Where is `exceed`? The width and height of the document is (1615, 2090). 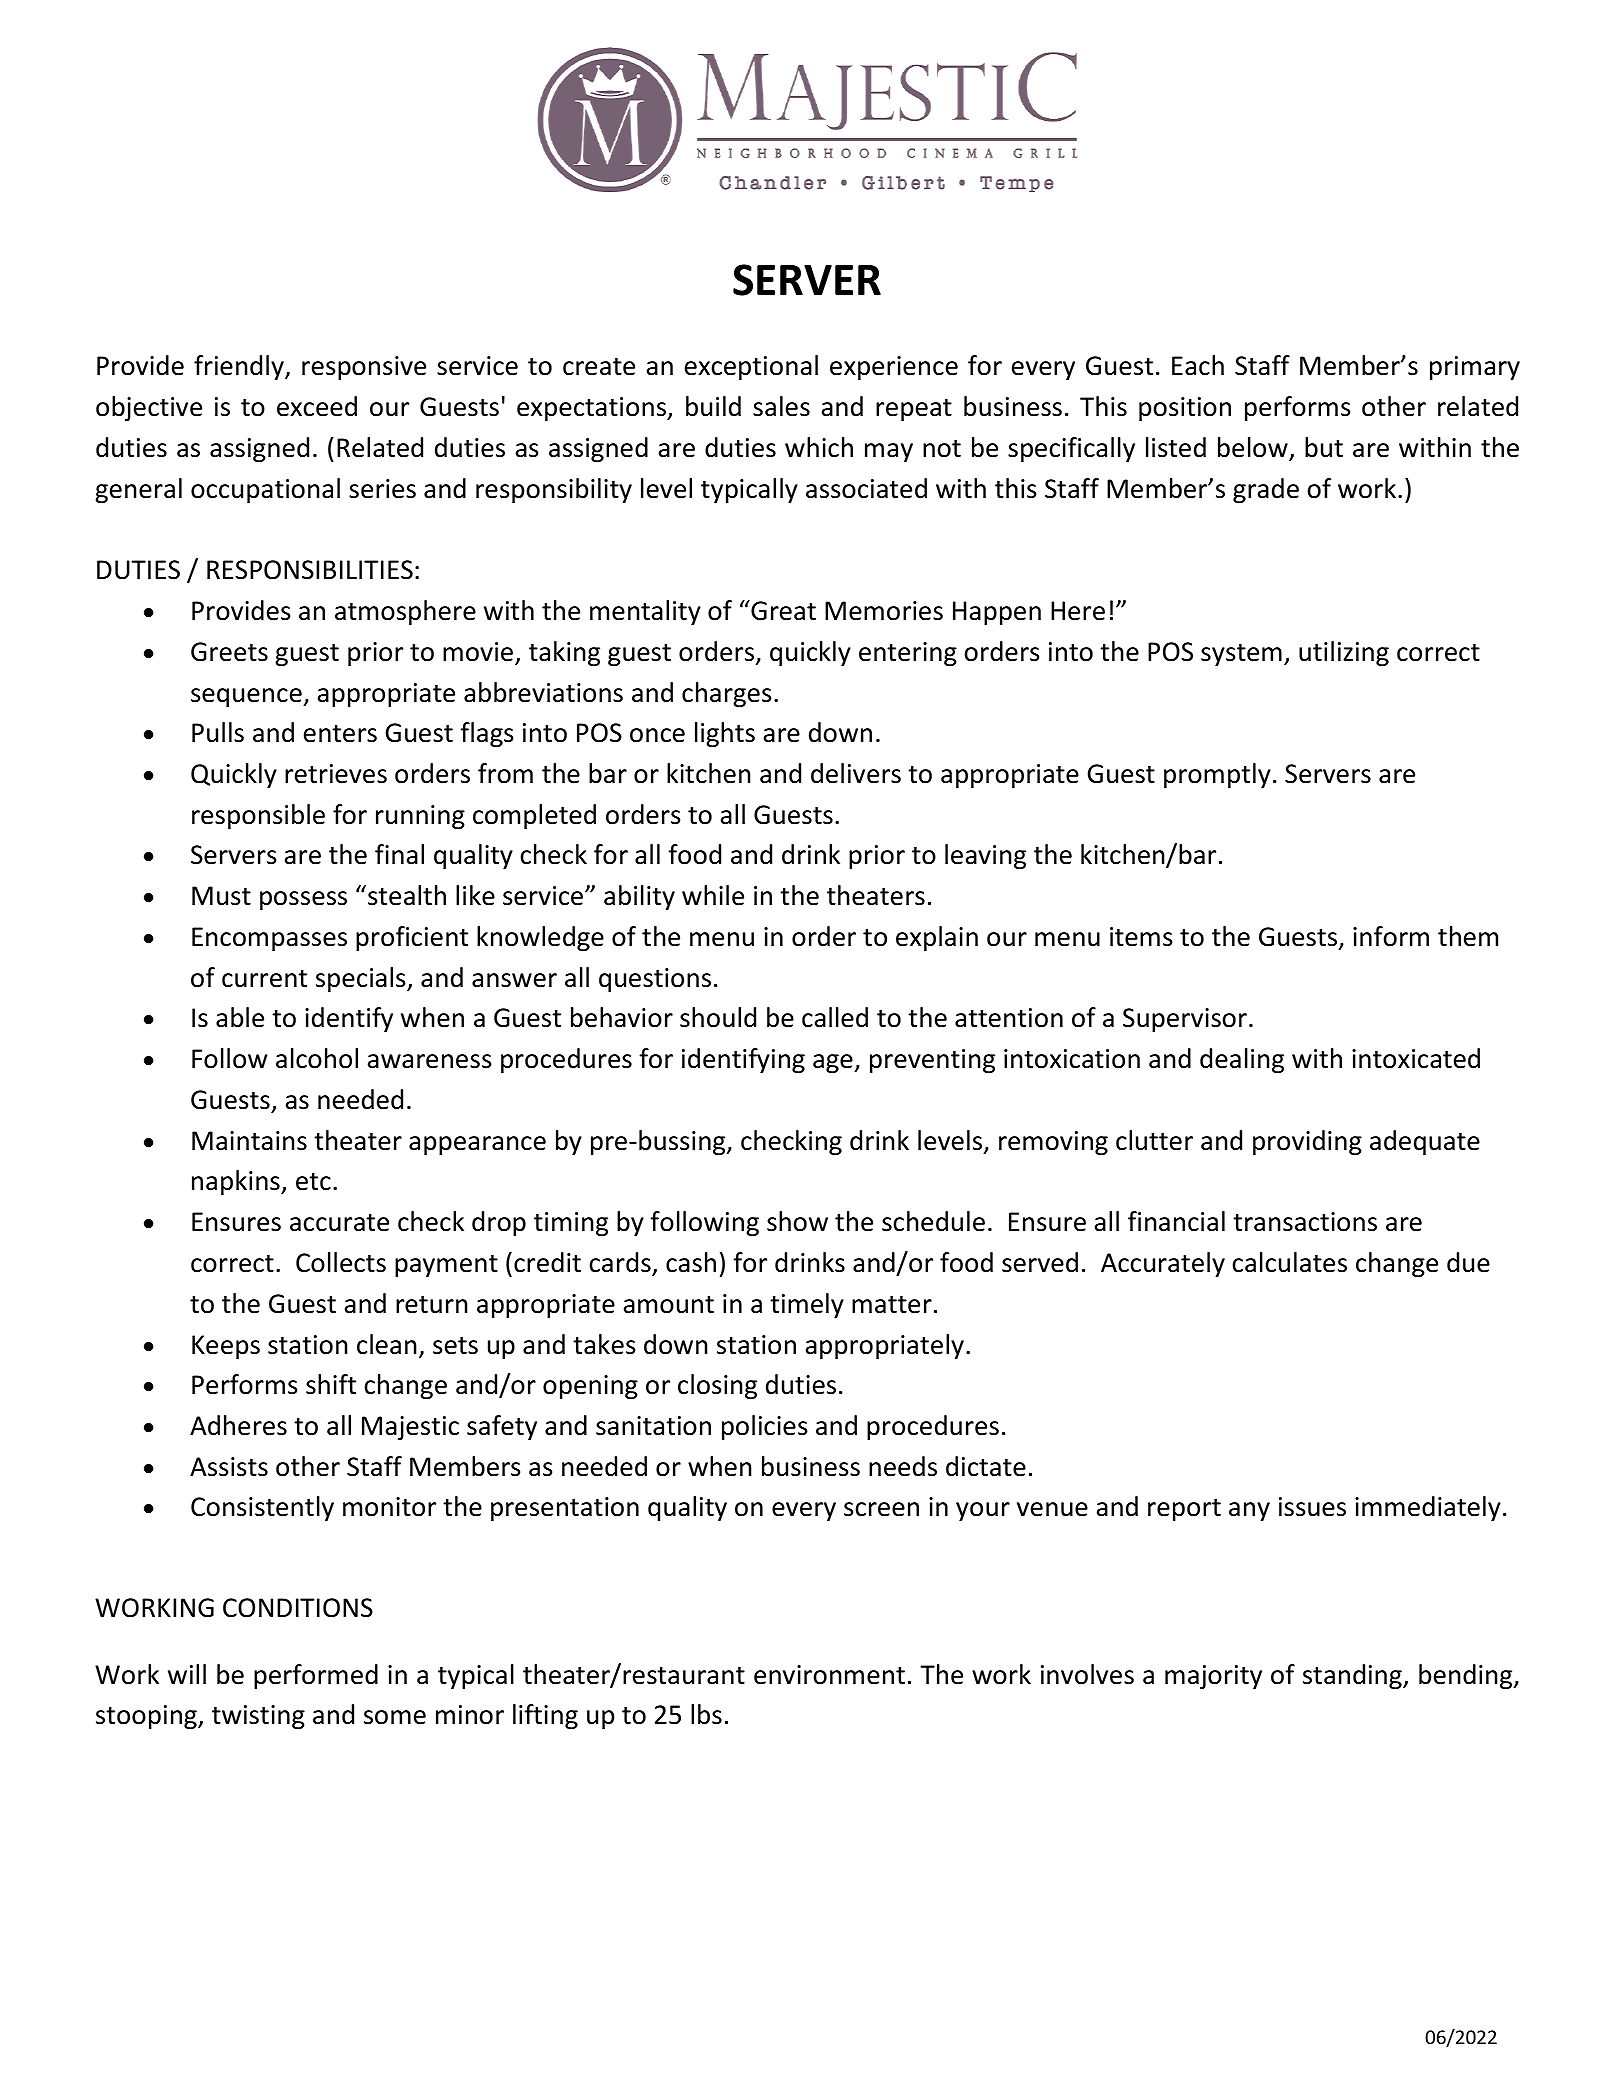 exceed is located at coordinates (317, 406).
